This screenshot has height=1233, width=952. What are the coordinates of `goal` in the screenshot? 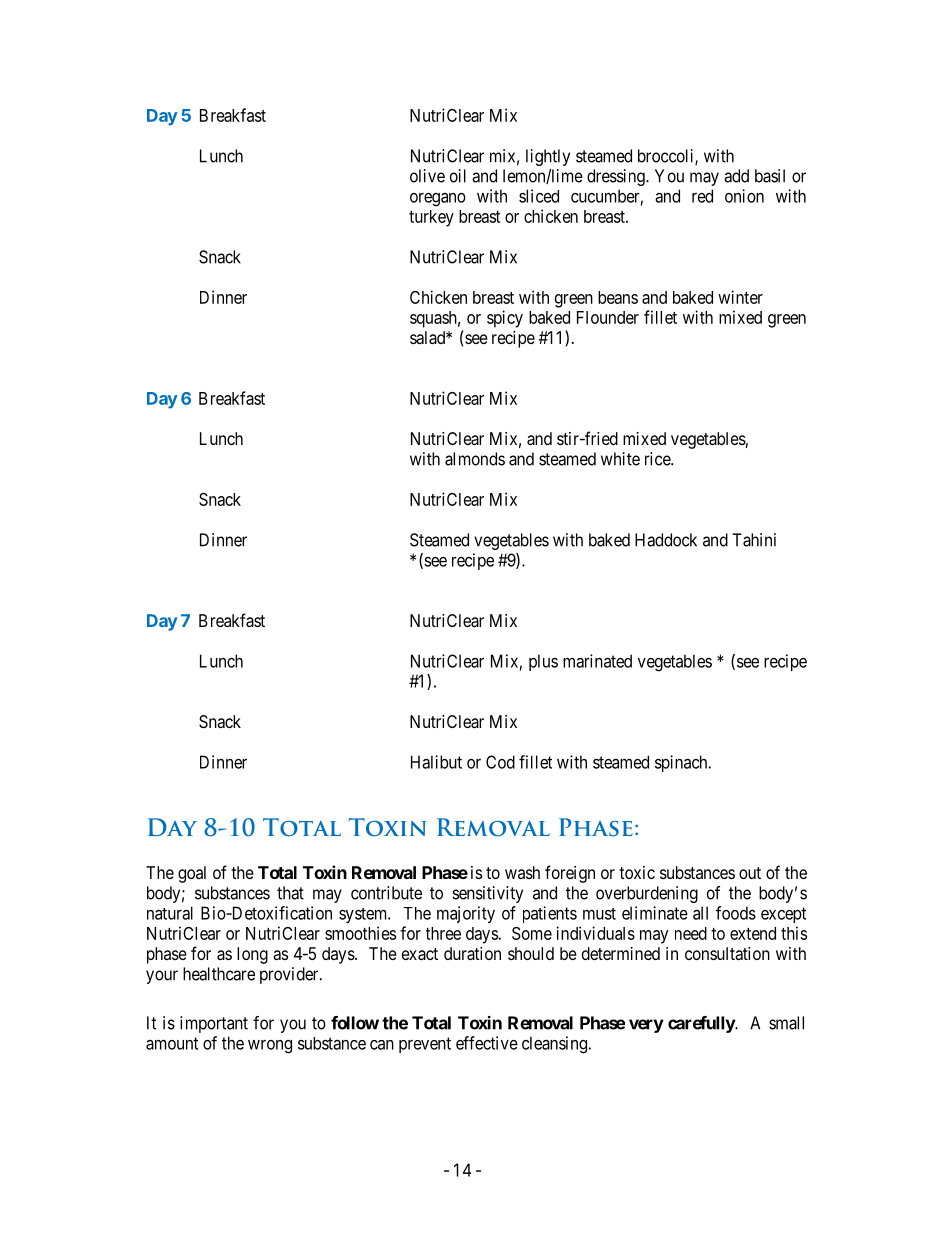 It's located at (192, 874).
